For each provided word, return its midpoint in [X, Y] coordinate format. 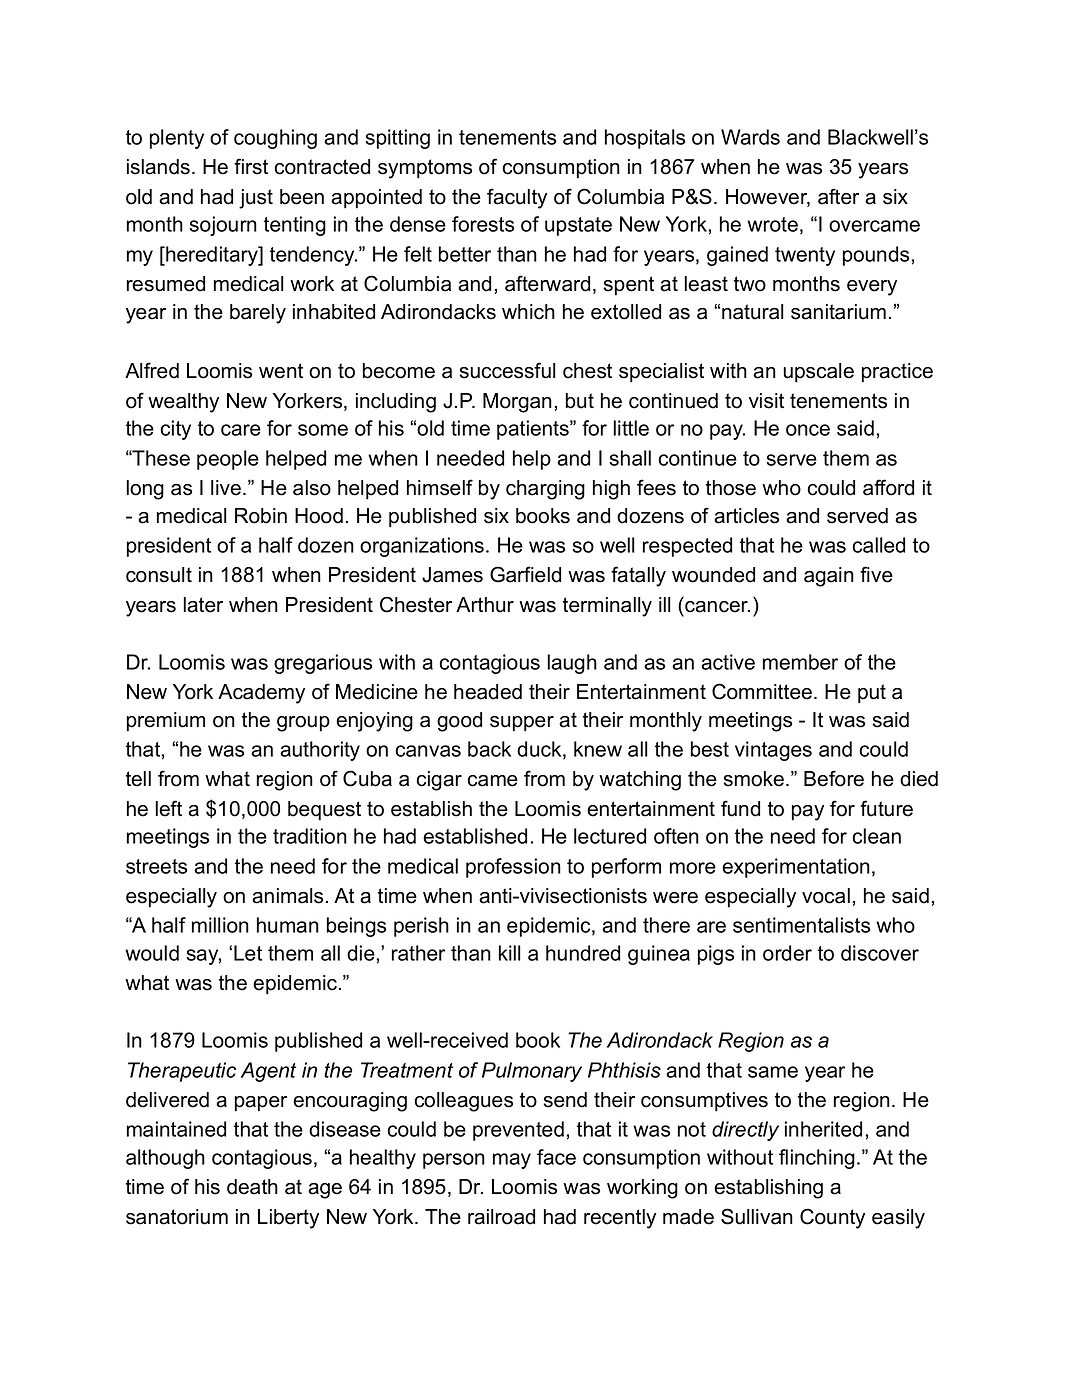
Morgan [517, 403]
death [252, 1187]
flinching [817, 1159]
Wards [750, 137]
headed [488, 692]
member [800, 662]
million [220, 925]
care [241, 430]
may [512, 1161]
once [808, 430]
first [251, 166]
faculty [517, 198]
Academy [261, 694]
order [787, 953]
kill [510, 953]
